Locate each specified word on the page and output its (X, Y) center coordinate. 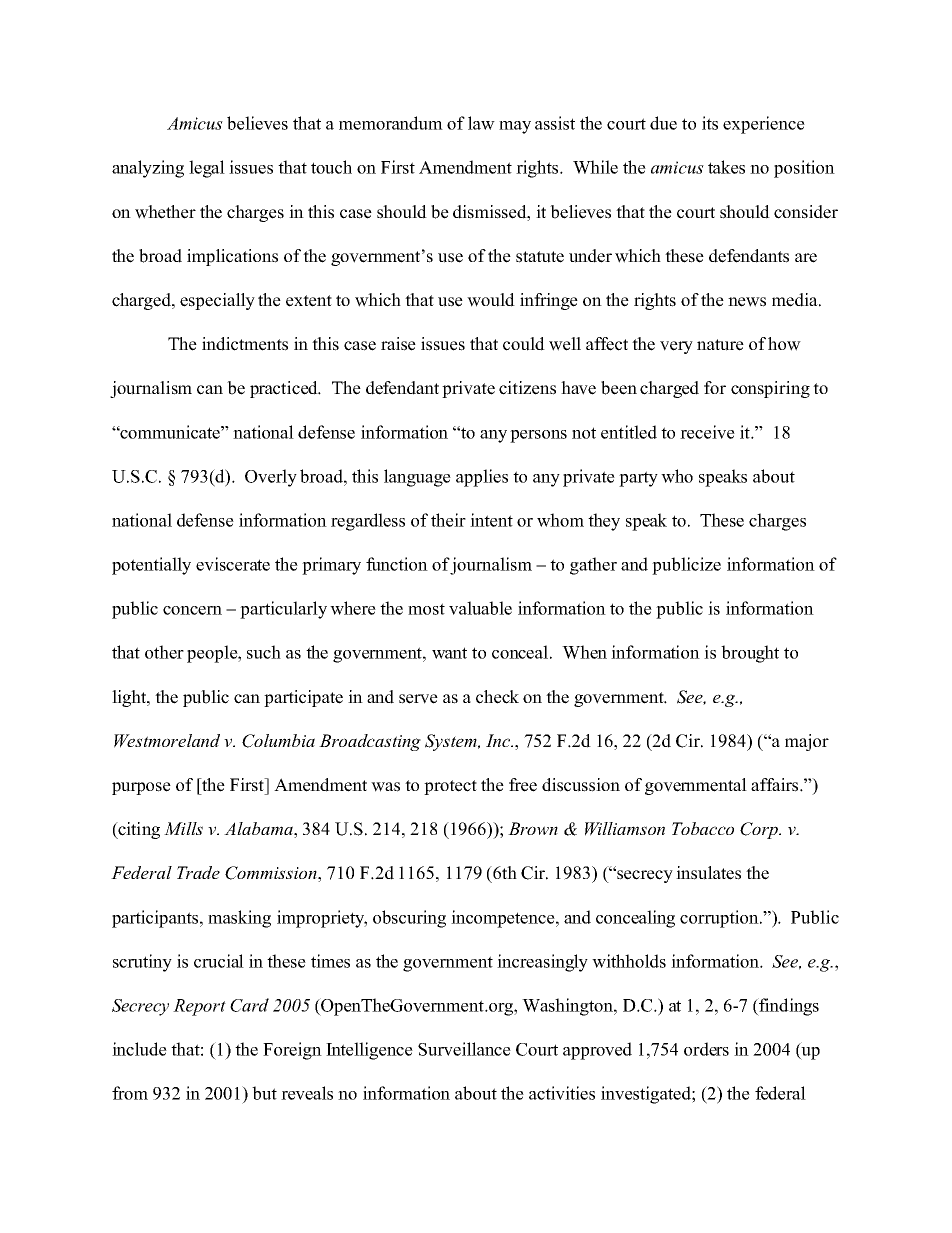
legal (207, 169)
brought (750, 654)
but (264, 1093)
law (481, 123)
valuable (480, 608)
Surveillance (464, 1049)
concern (192, 610)
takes (726, 167)
